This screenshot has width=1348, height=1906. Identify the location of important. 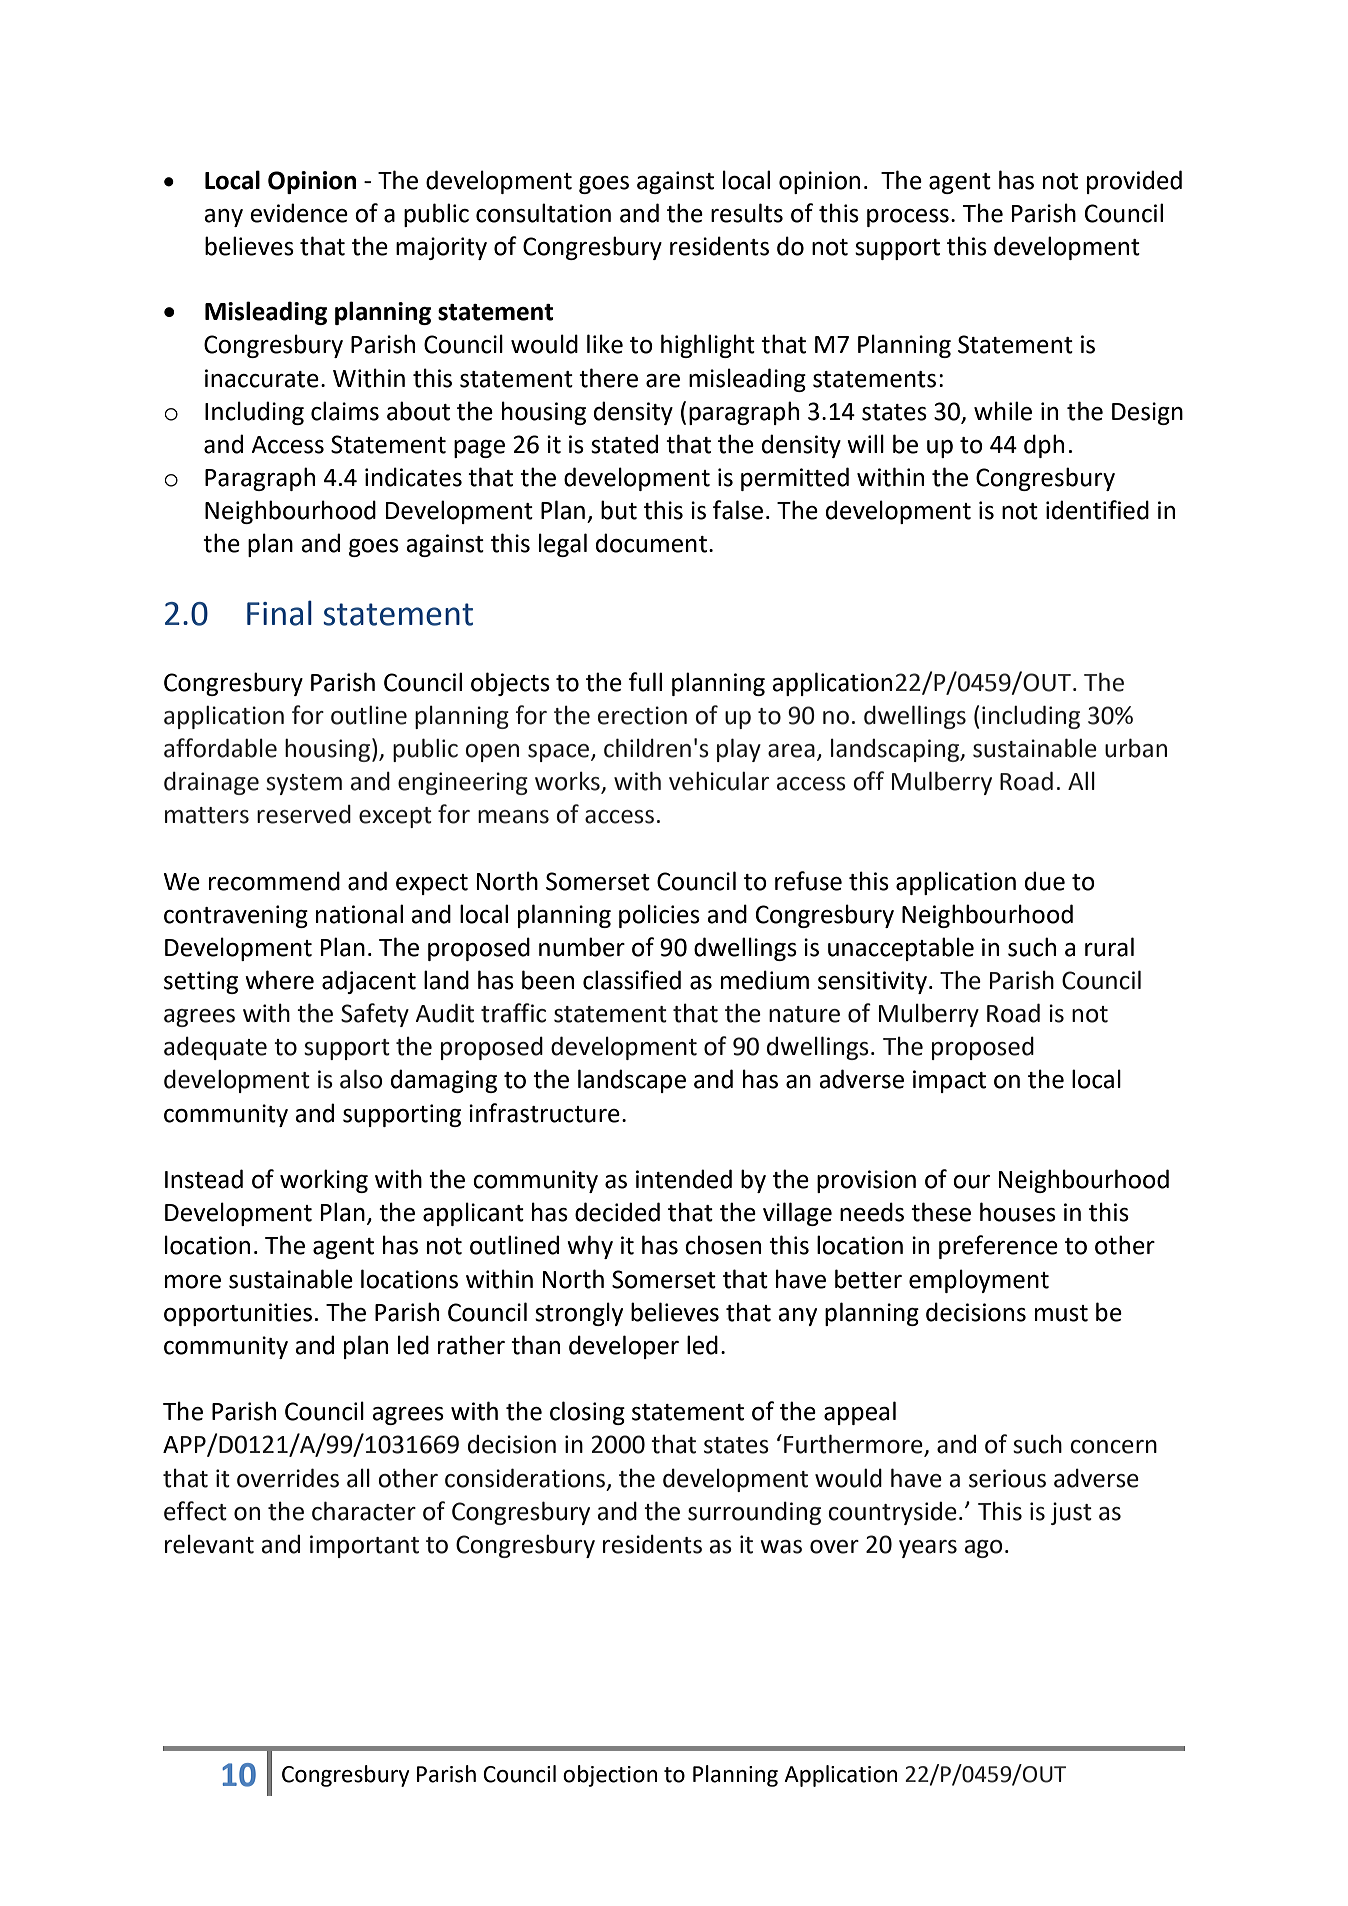
(364, 1546).
